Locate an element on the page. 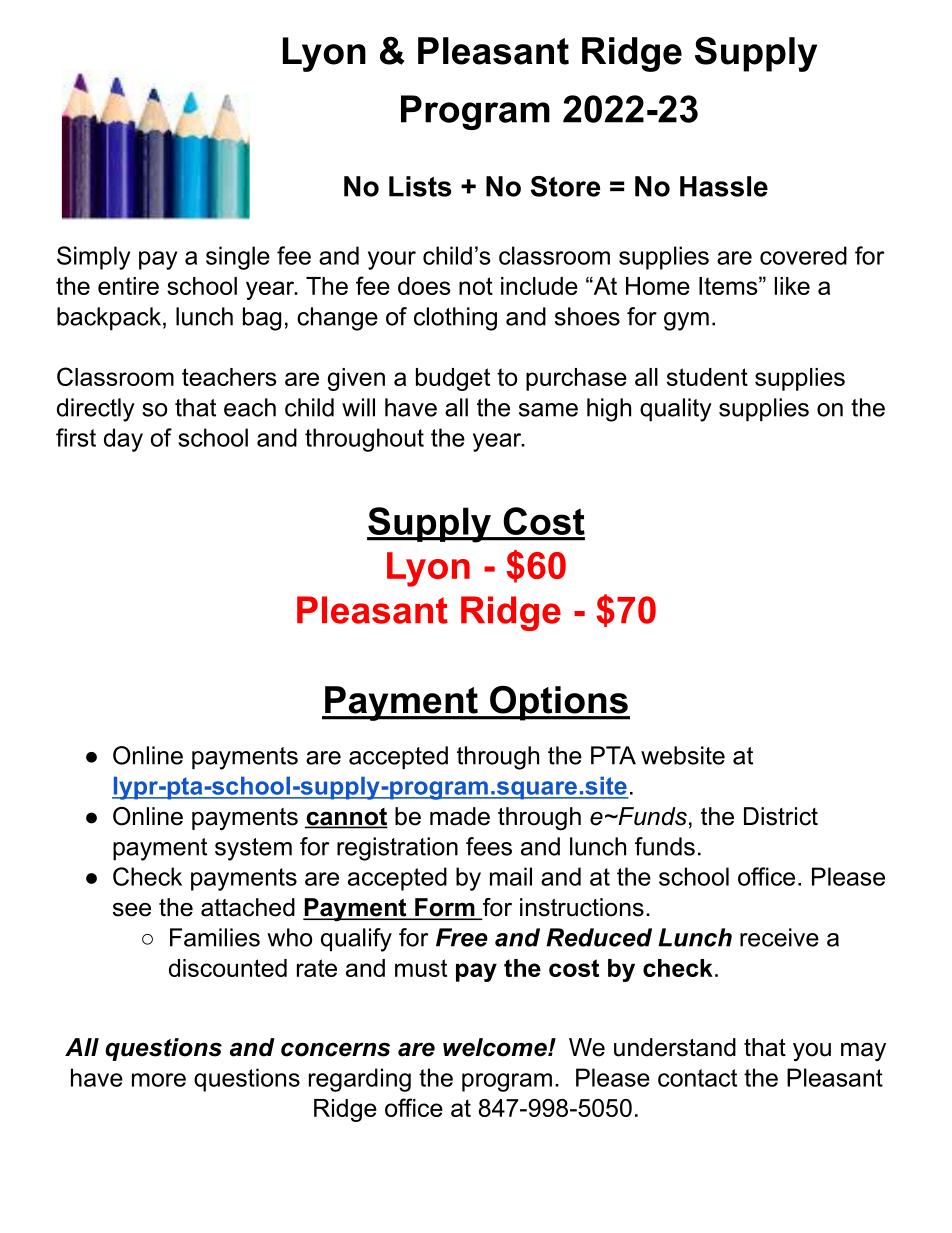  day is located at coordinates (123, 440).
